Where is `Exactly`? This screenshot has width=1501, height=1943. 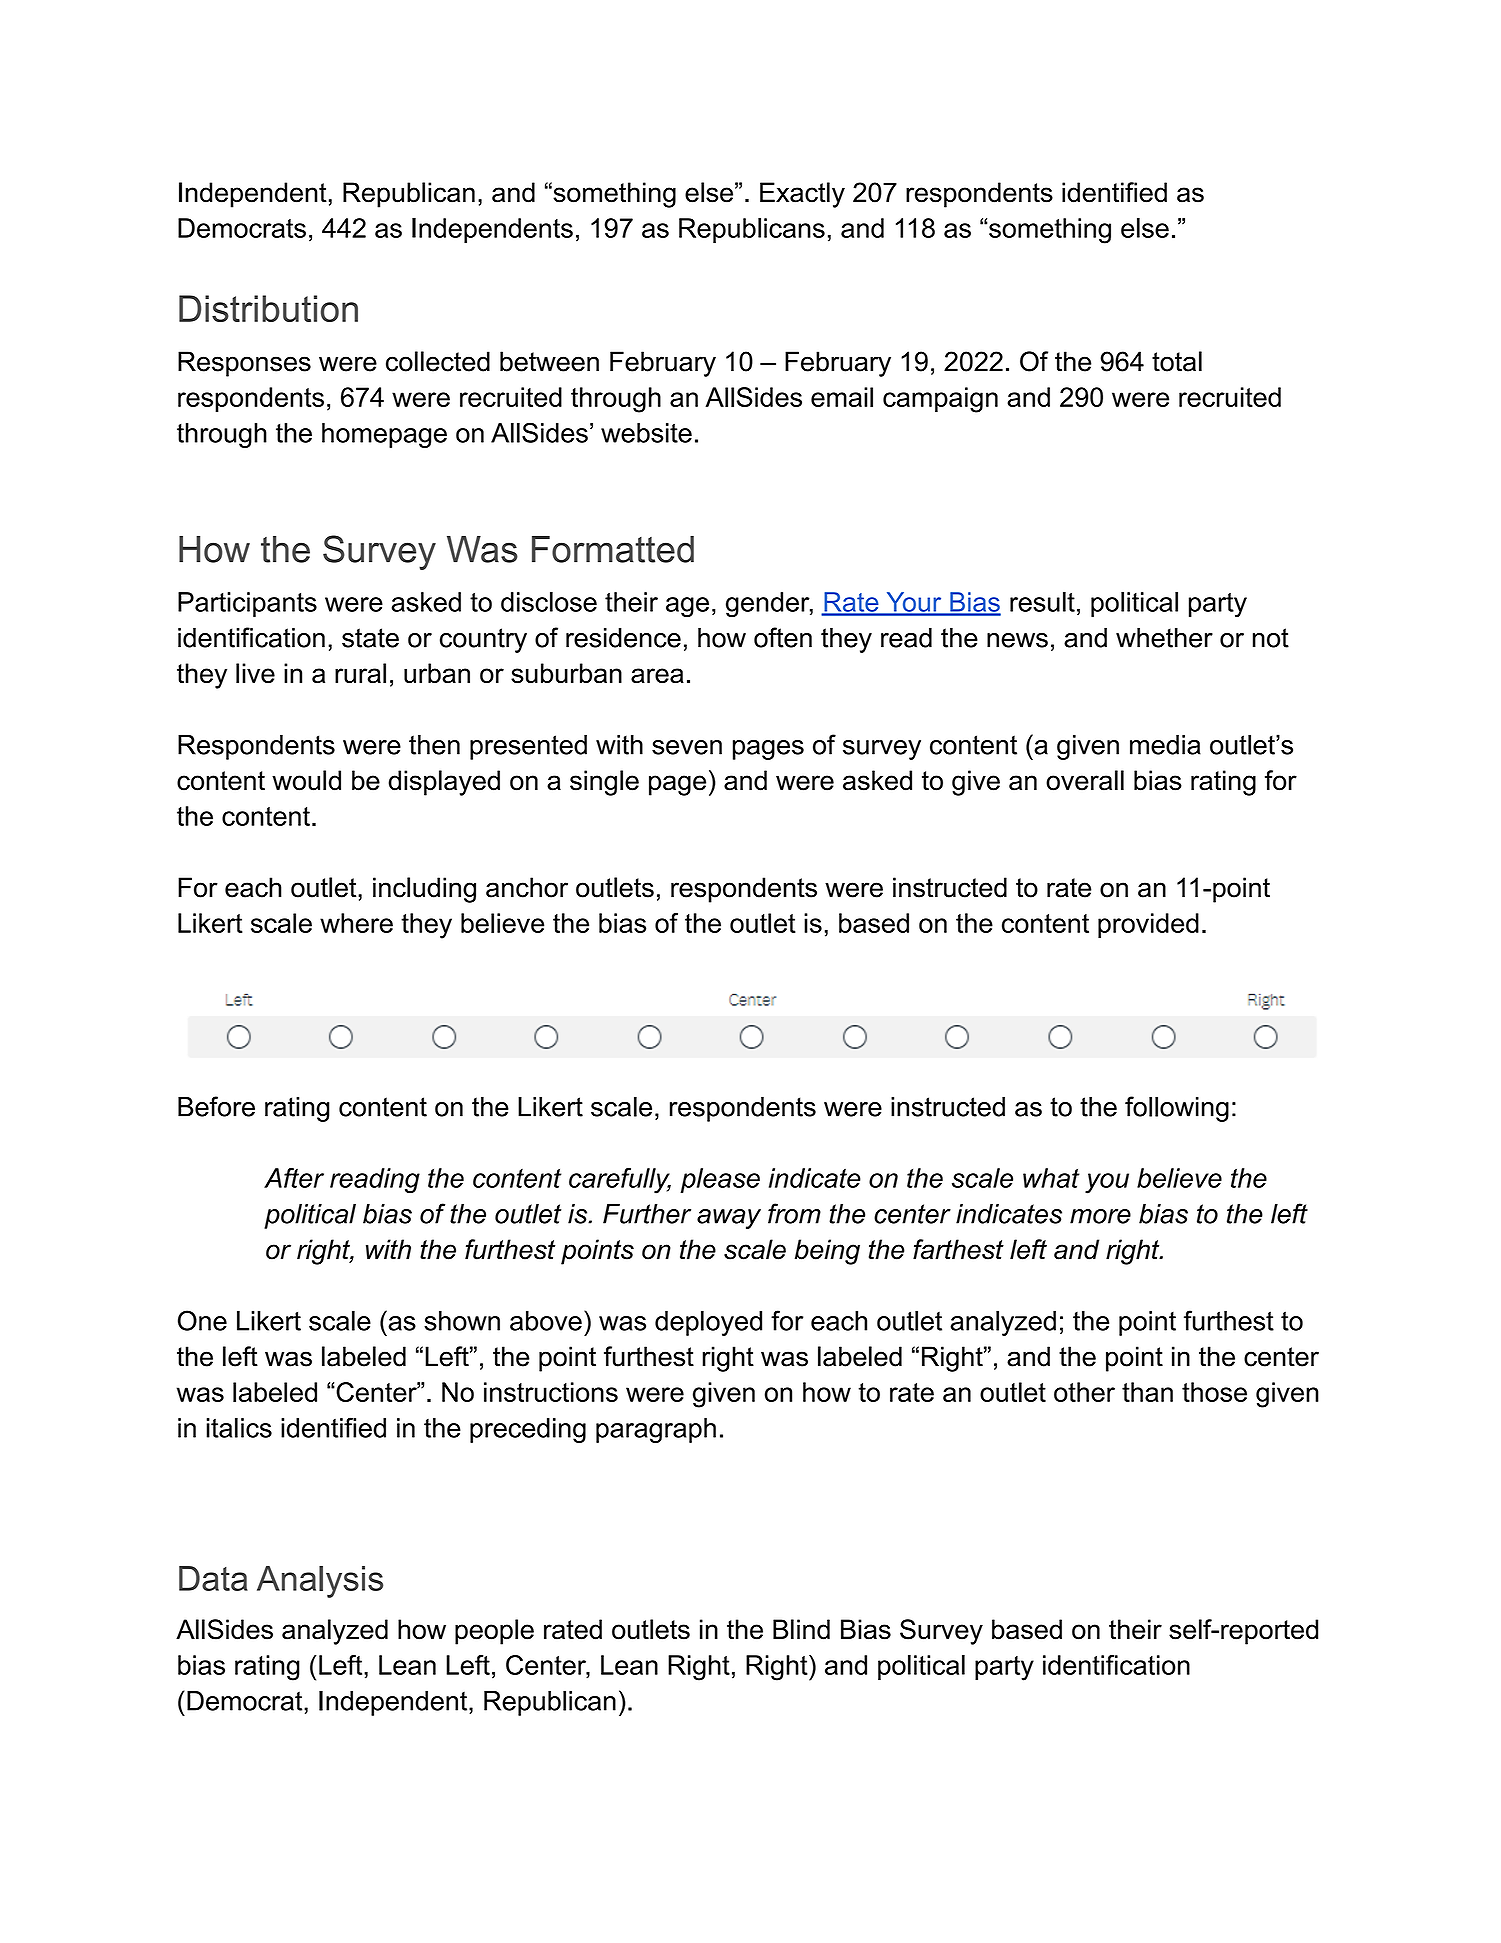
Exactly is located at coordinates (802, 195).
